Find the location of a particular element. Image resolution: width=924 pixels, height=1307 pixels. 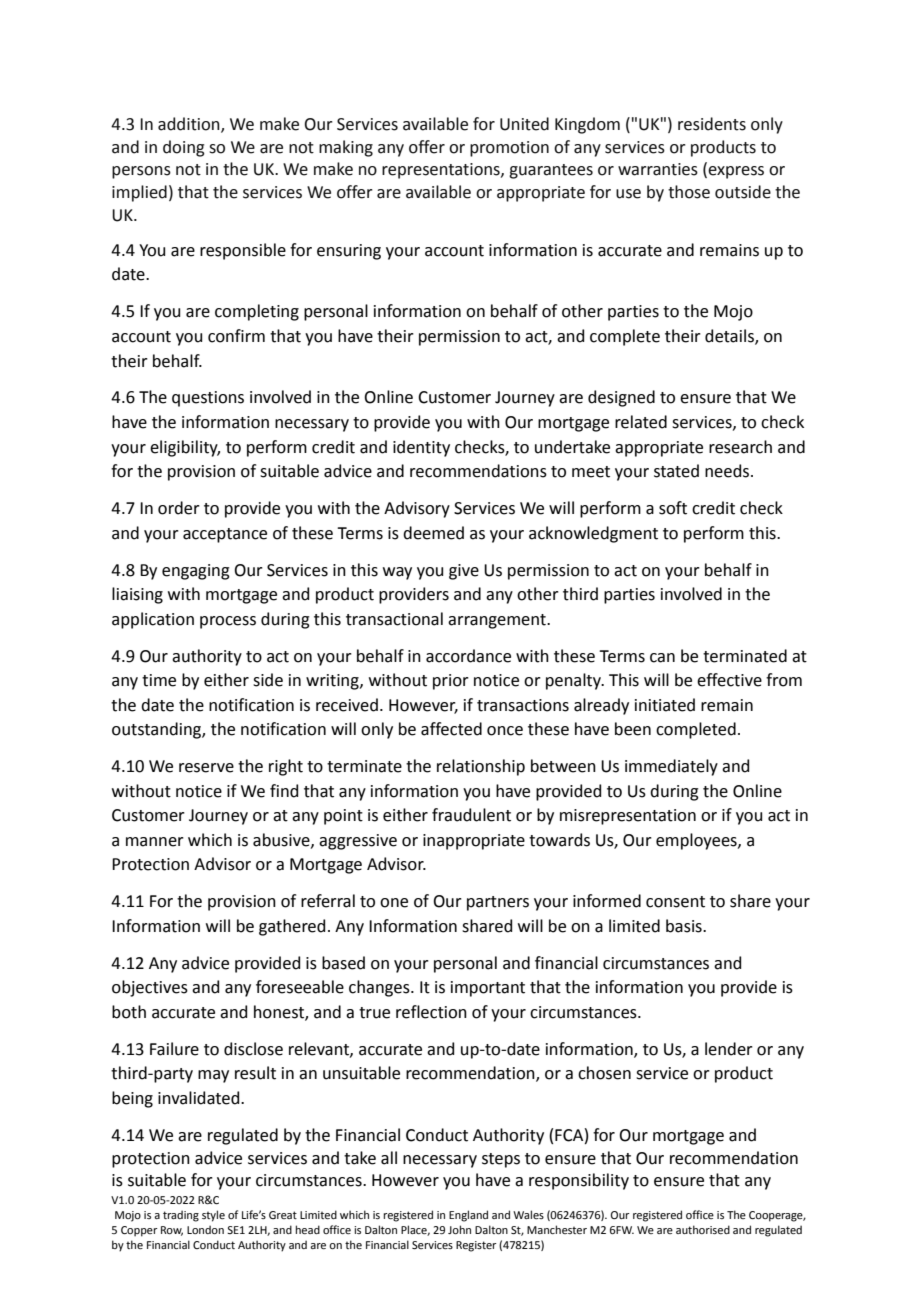

express is located at coordinates (735, 172).
